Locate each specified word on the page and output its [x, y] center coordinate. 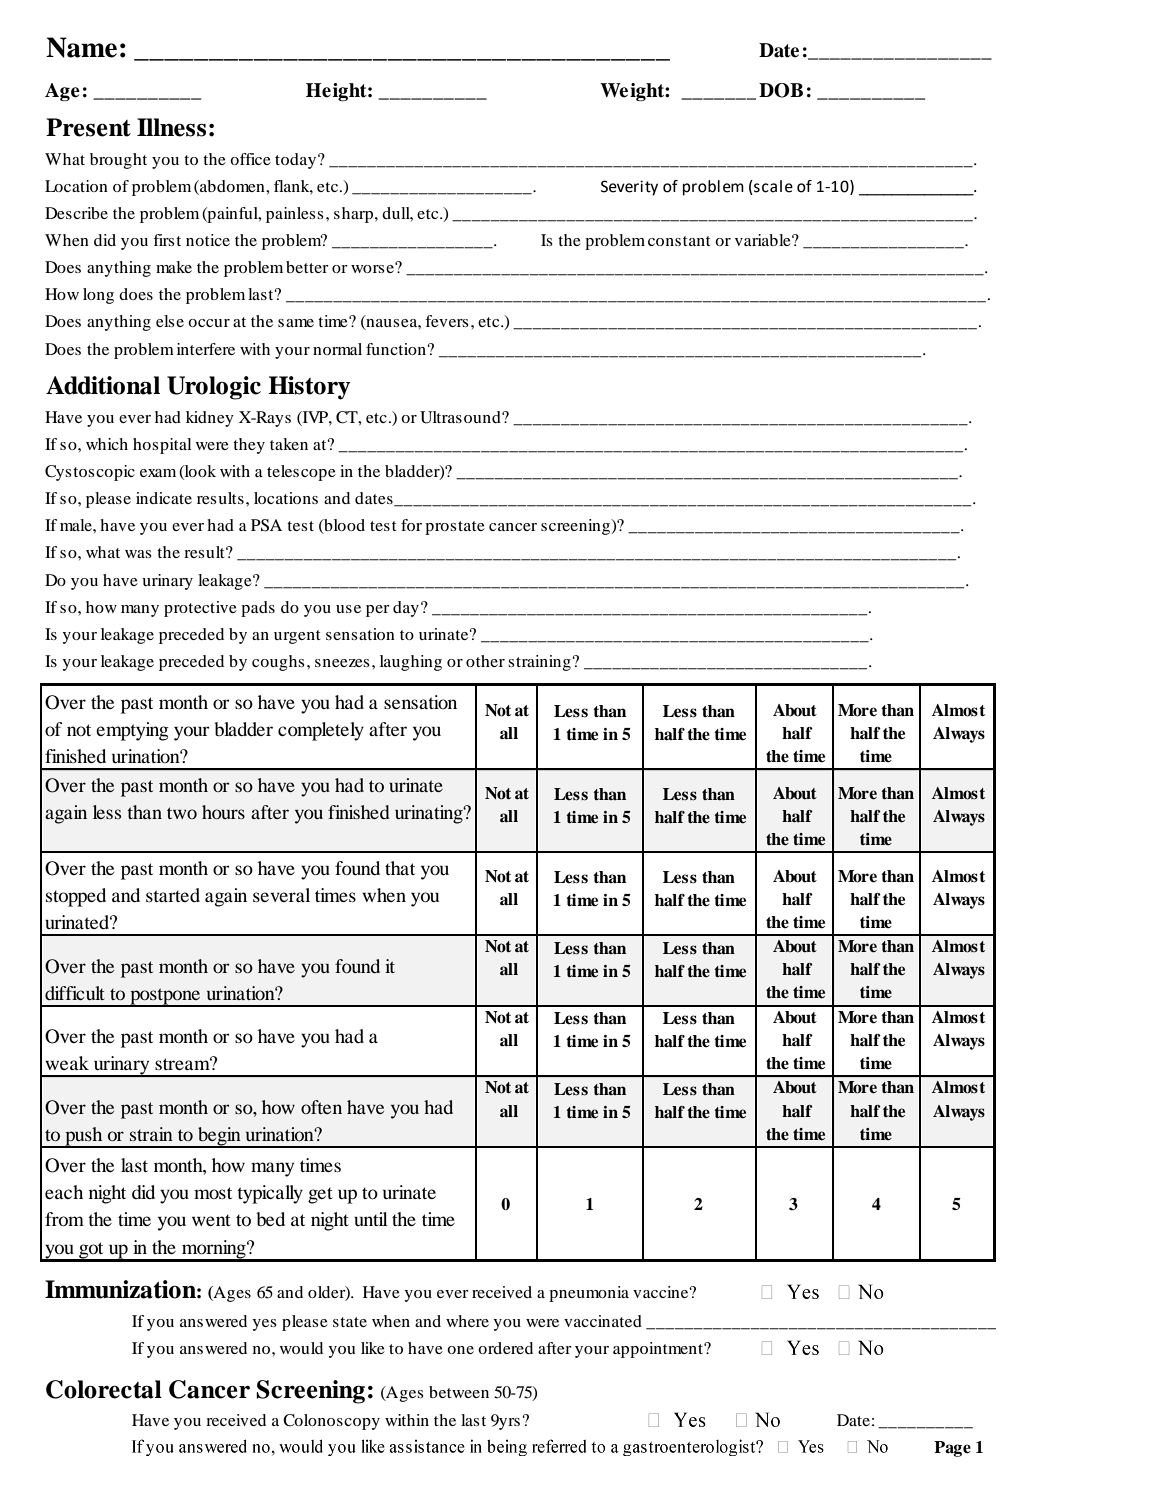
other [485, 661]
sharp [353, 215]
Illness [171, 127]
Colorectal [104, 1389]
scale [772, 186]
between [459, 1392]
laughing [411, 663]
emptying [132, 731]
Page [952, 1449]
